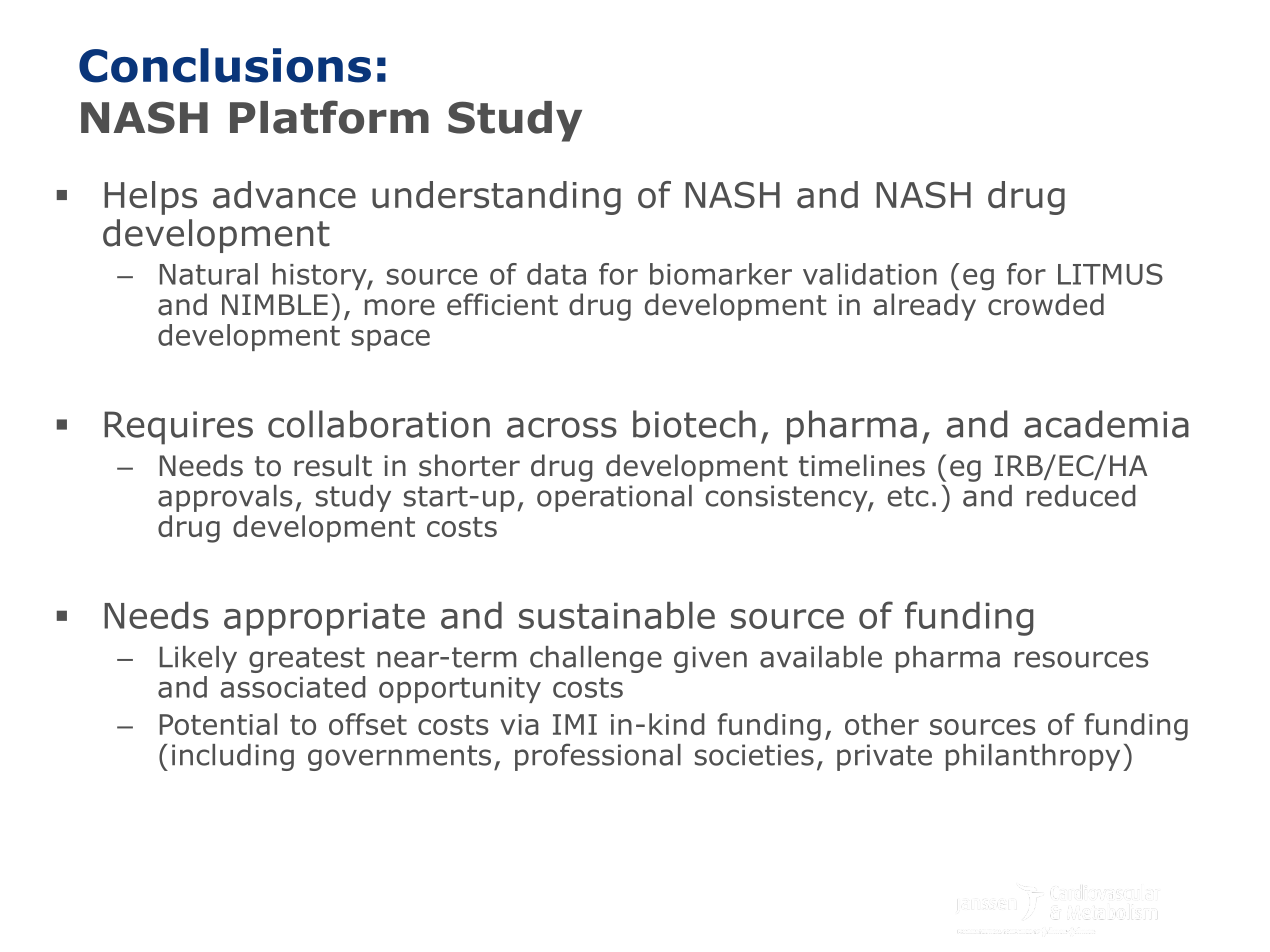  What do you see at coordinates (1110, 274) in the screenshot?
I see `LITMUS` at bounding box center [1110, 274].
